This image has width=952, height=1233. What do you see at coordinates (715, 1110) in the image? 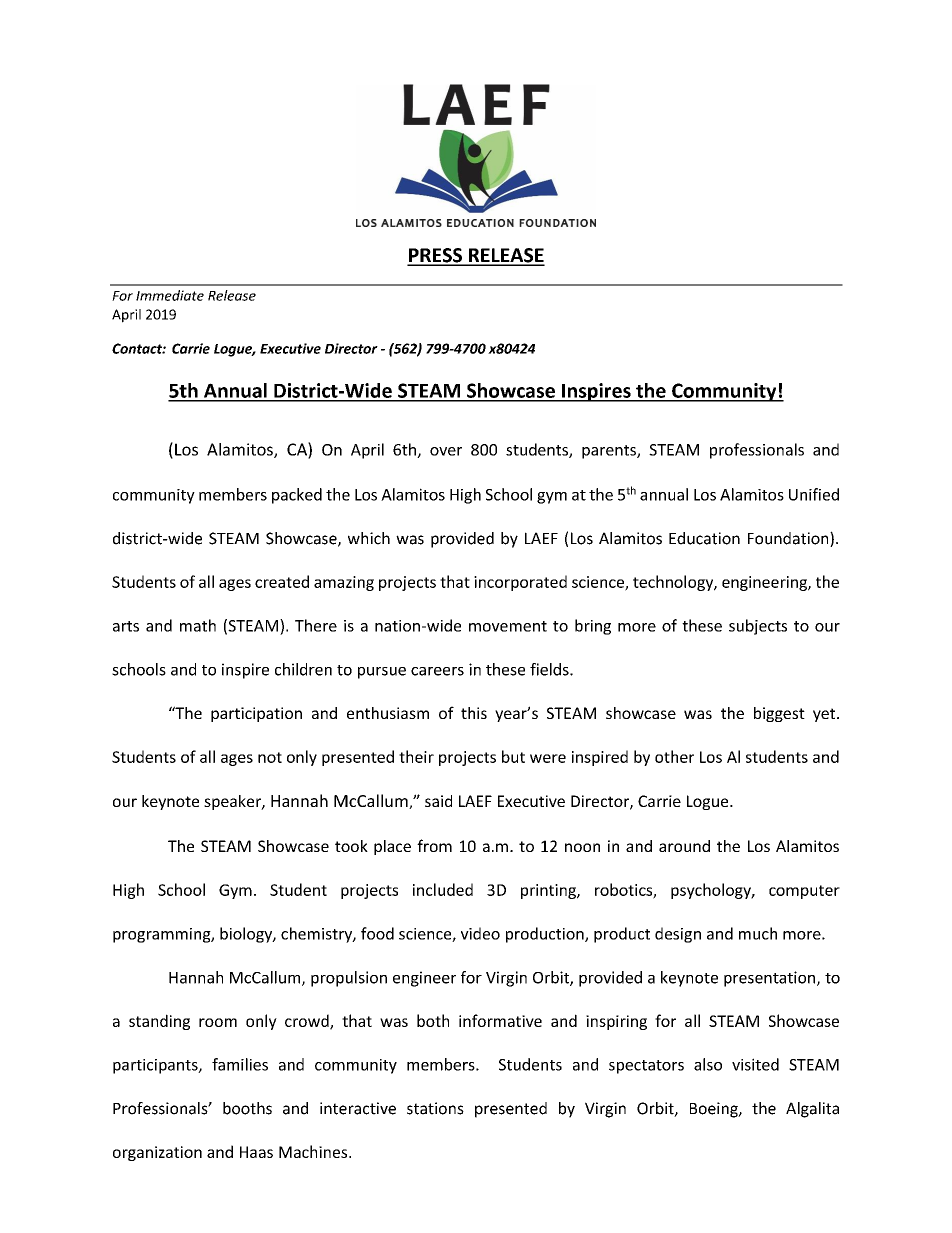
I see `Boeing` at bounding box center [715, 1110].
